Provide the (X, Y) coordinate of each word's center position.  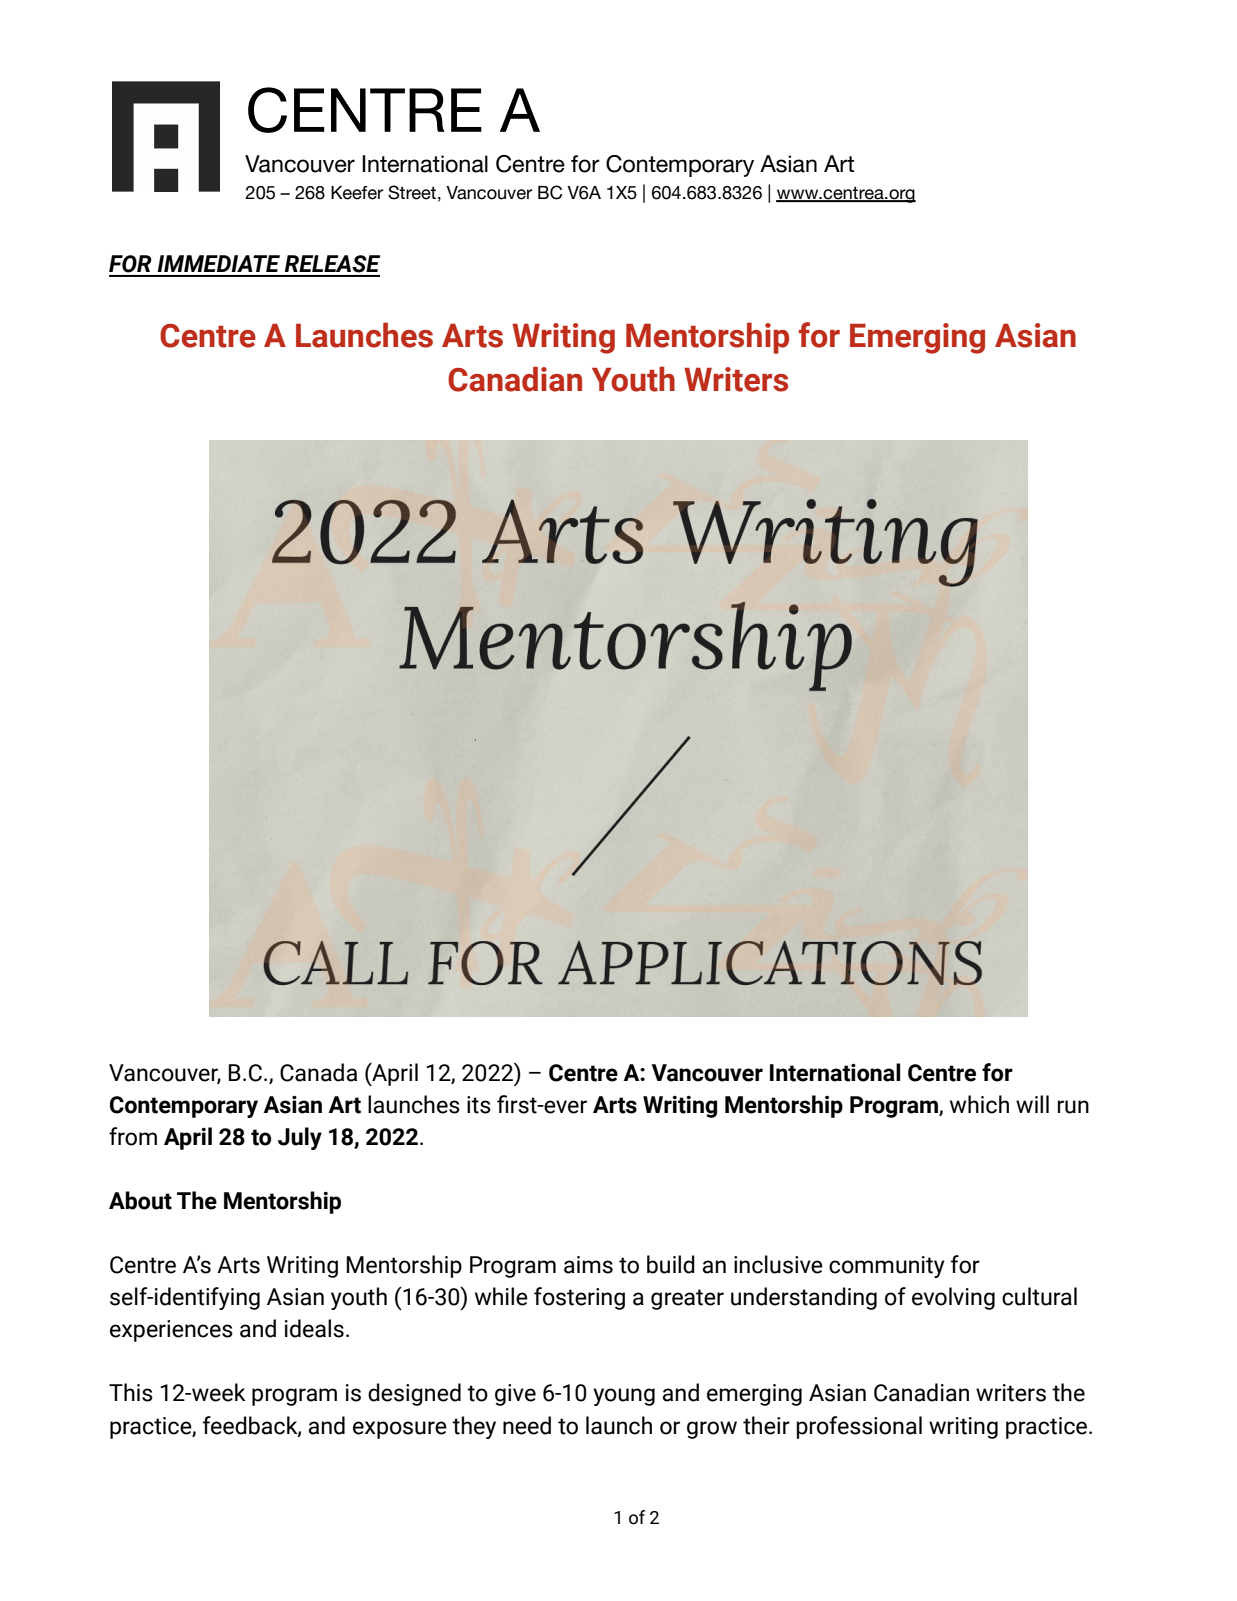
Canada (318, 1072)
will (1032, 1104)
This (131, 1392)
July (300, 1138)
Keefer (357, 193)
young (624, 1397)
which (979, 1104)
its (479, 1105)
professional (859, 1427)
